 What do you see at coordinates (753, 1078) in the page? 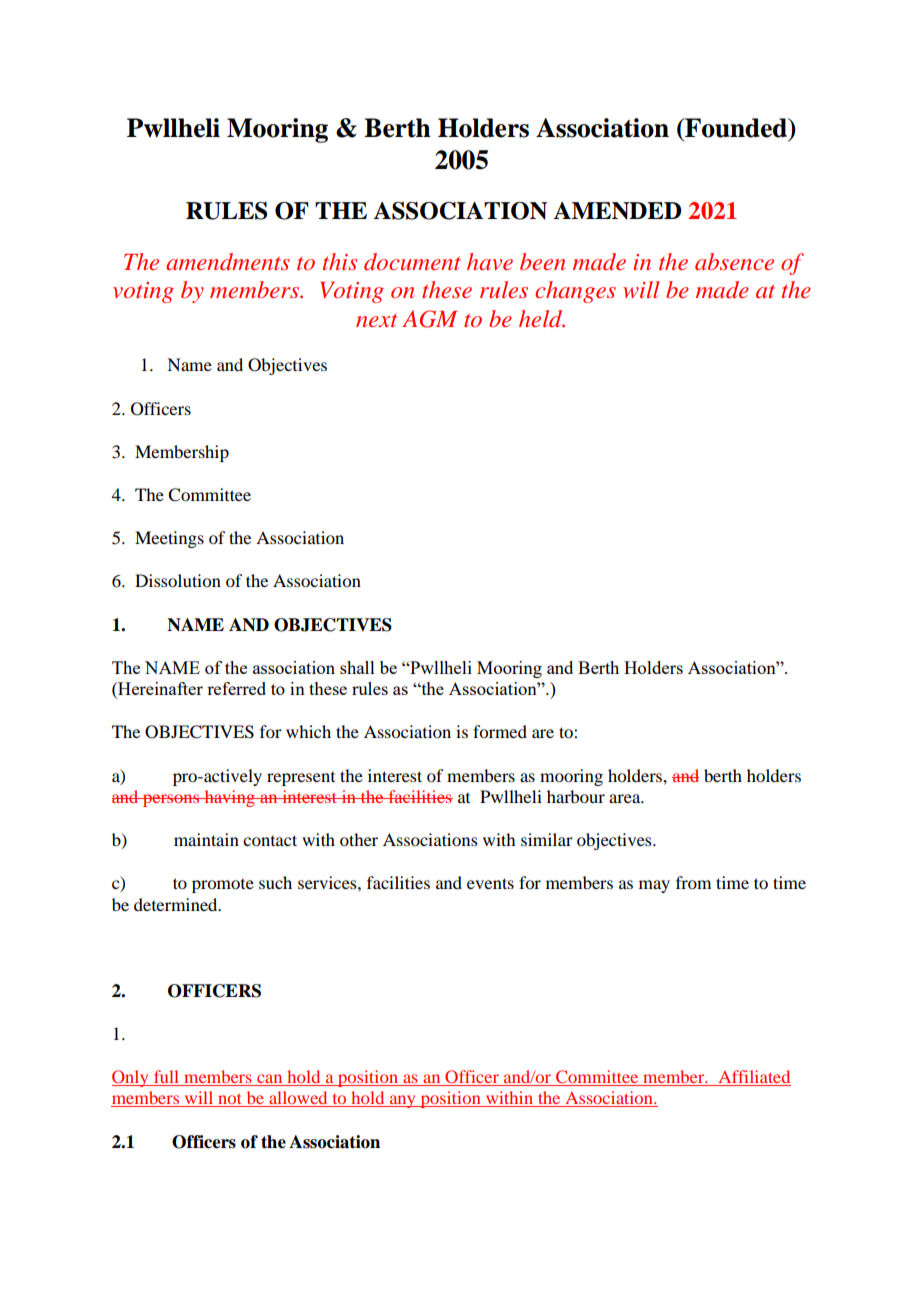
I see `Affiliated` at bounding box center [753, 1078].
